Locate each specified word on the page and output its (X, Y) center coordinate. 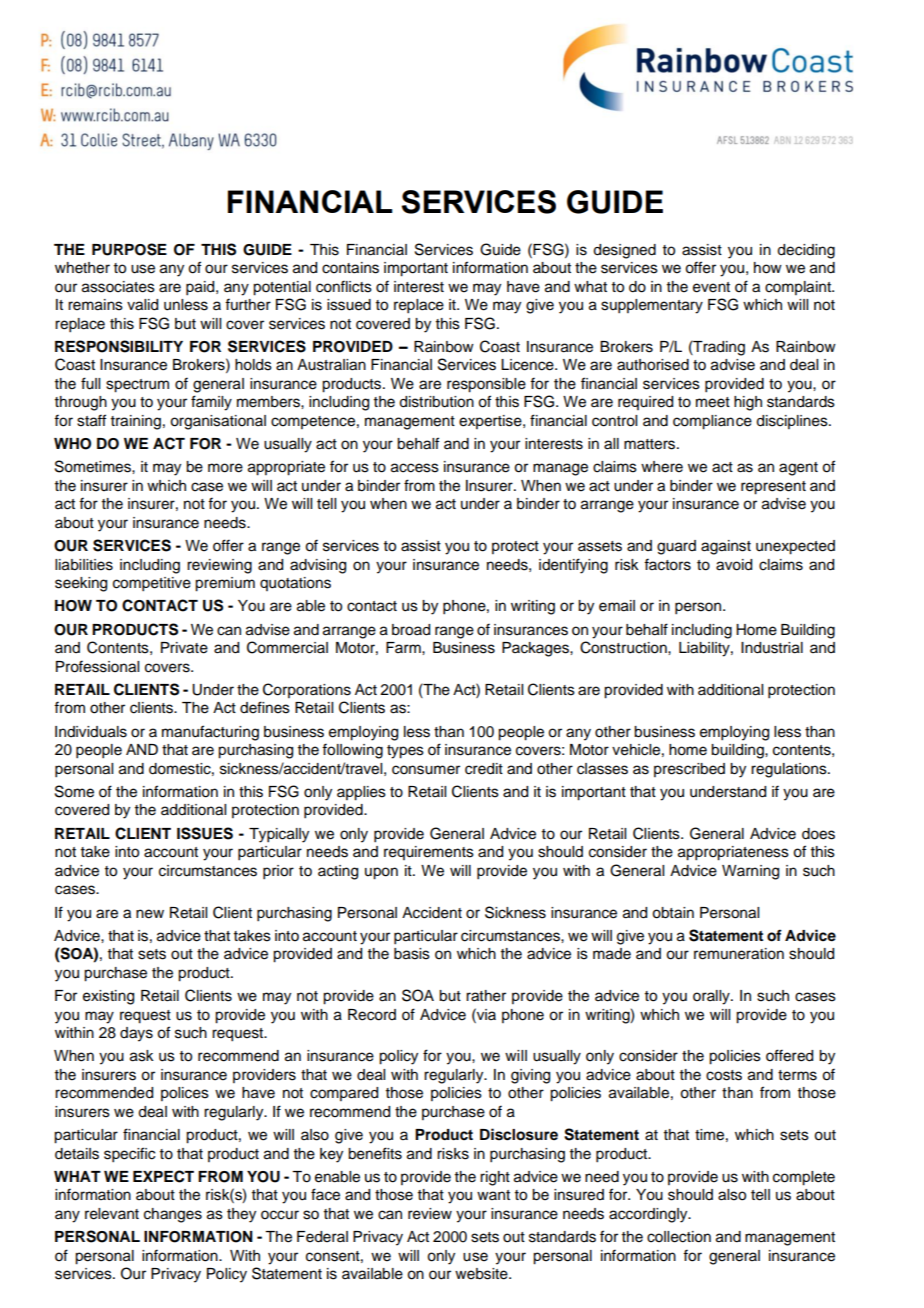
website (482, 1274)
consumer (426, 770)
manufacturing (210, 733)
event (711, 287)
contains (350, 268)
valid (142, 305)
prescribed (689, 770)
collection (679, 1237)
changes (173, 1215)
